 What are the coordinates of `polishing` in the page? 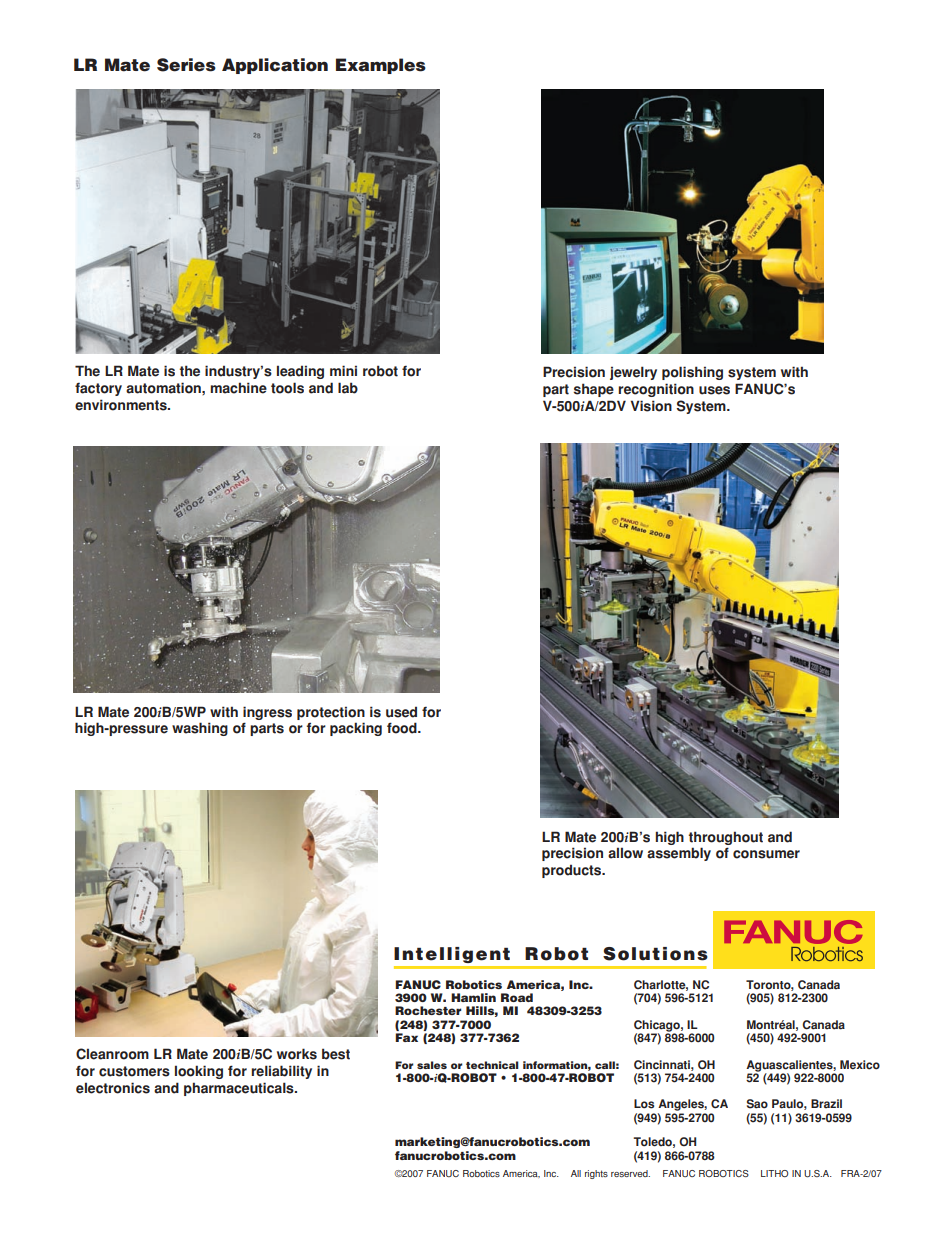 It's located at (692, 373).
